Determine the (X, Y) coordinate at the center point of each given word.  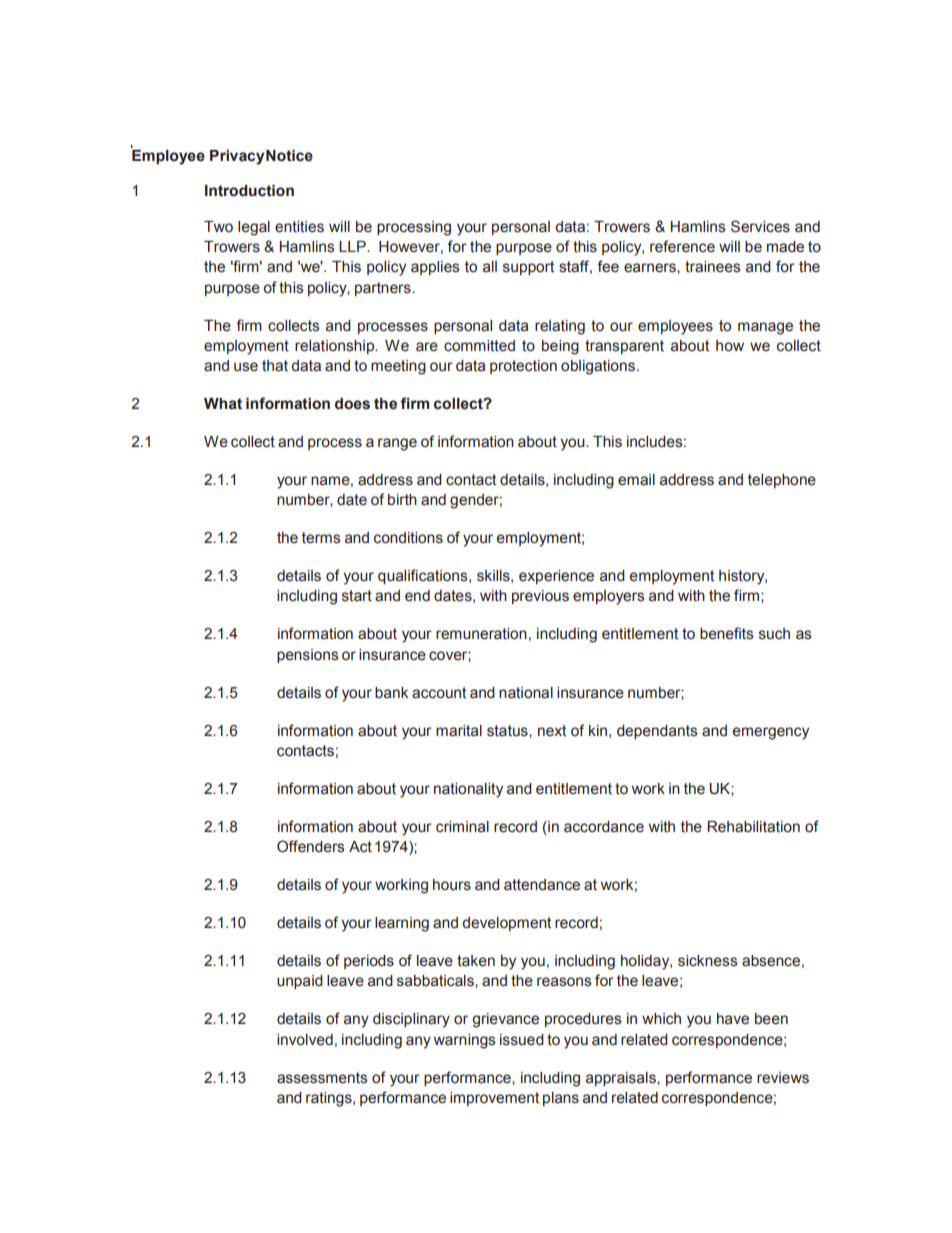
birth (402, 500)
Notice (289, 156)
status (508, 731)
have (733, 1019)
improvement (494, 1099)
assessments (322, 1078)
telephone (782, 481)
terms (321, 538)
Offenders (311, 846)
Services (760, 226)
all (490, 267)
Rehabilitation (753, 827)
